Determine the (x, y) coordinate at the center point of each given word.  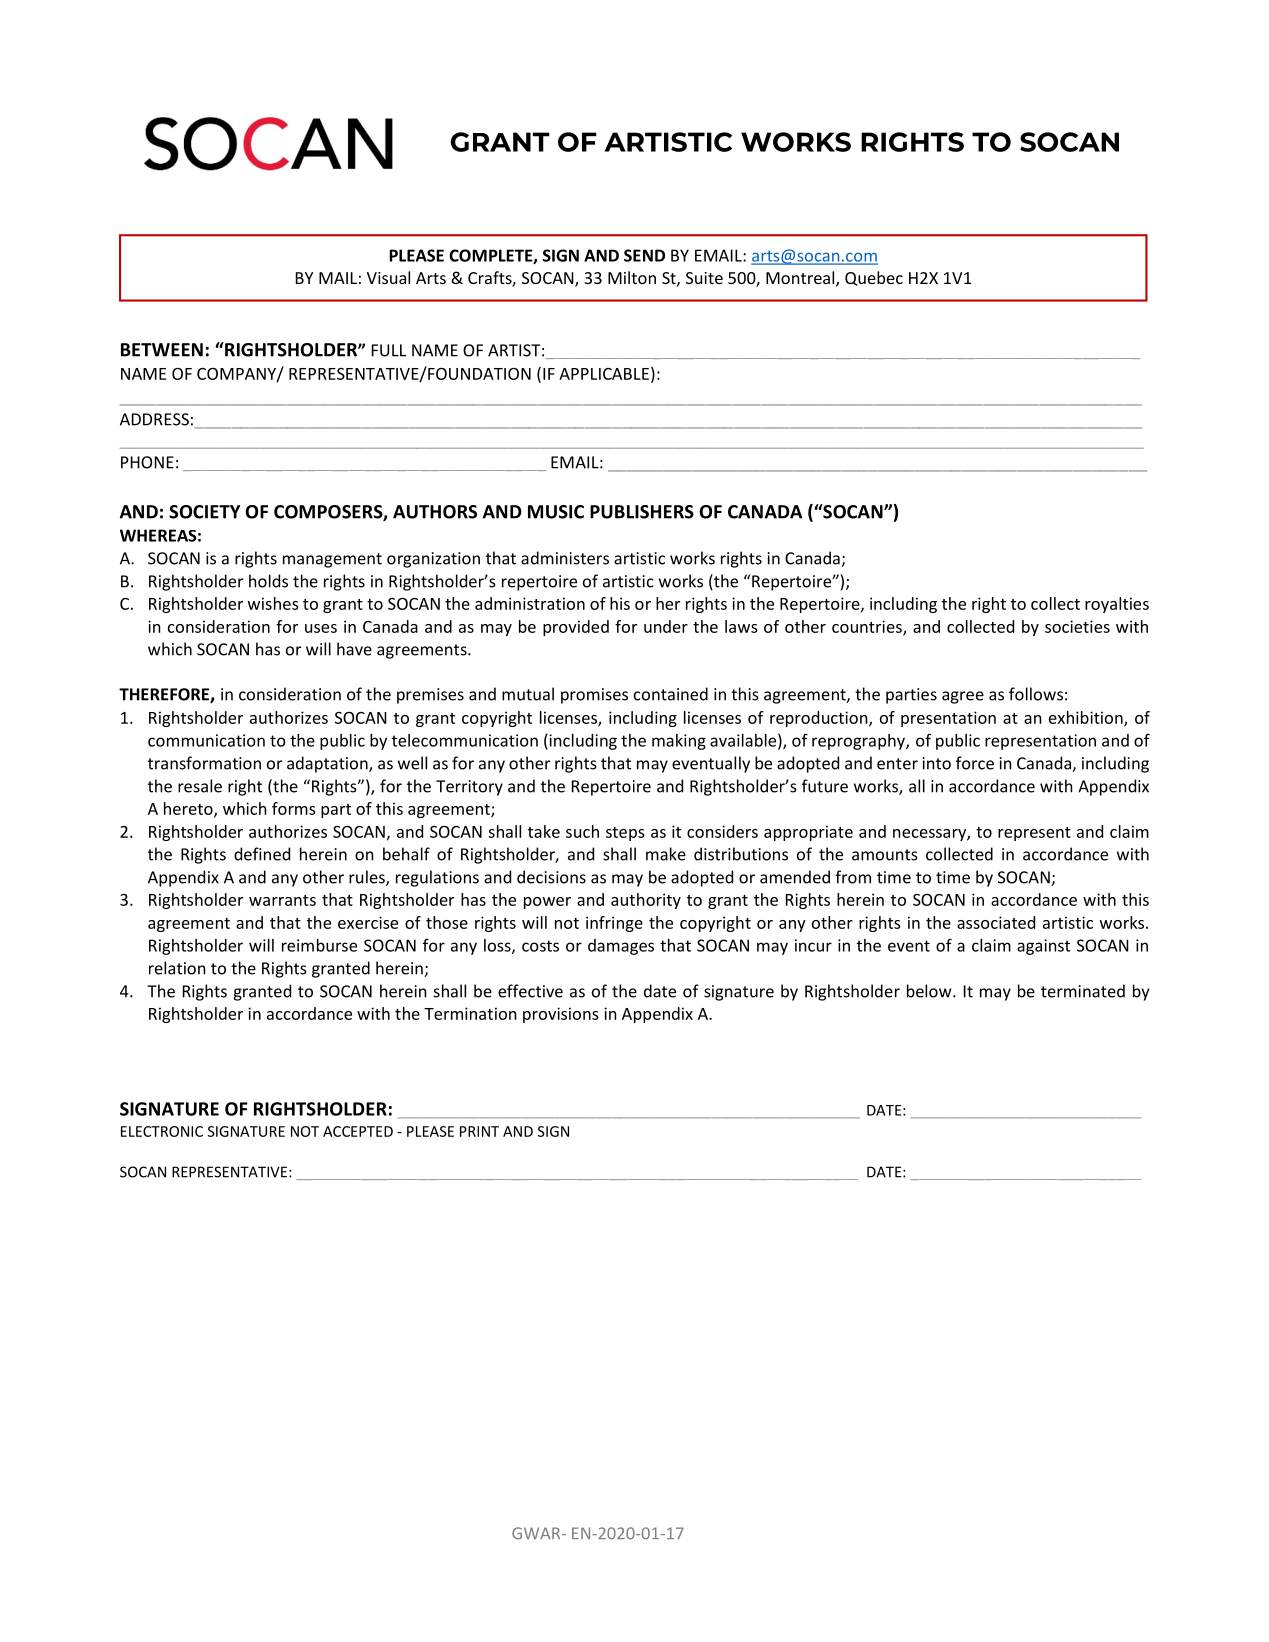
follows (1036, 694)
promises (594, 696)
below (930, 991)
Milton (632, 277)
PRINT (479, 1131)
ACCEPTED (358, 1131)
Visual (388, 277)
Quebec (874, 278)
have (354, 649)
